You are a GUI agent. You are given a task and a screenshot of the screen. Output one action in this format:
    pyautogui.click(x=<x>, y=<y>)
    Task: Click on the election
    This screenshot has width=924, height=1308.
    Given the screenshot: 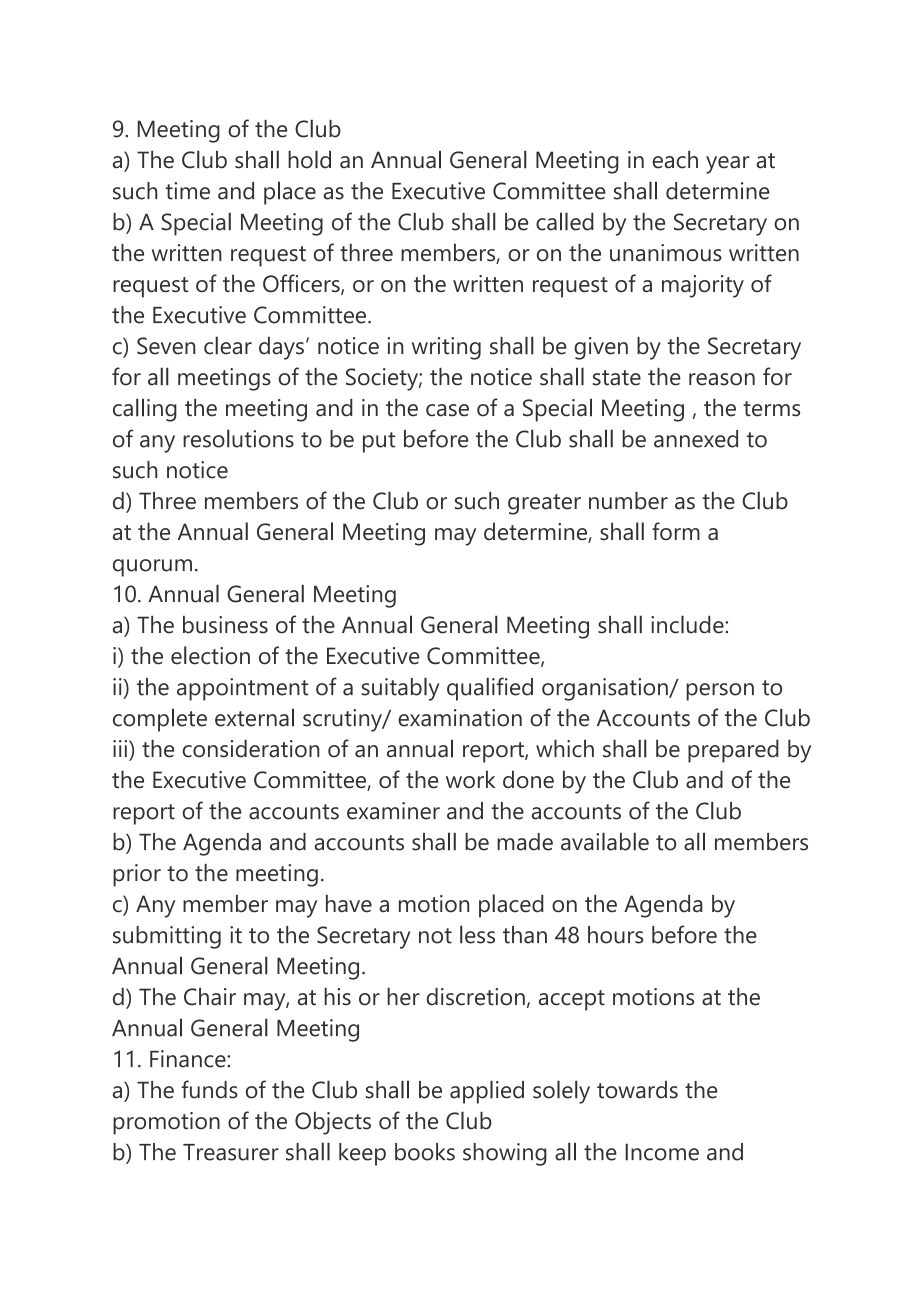 What is the action you would take?
    pyautogui.click(x=210, y=655)
